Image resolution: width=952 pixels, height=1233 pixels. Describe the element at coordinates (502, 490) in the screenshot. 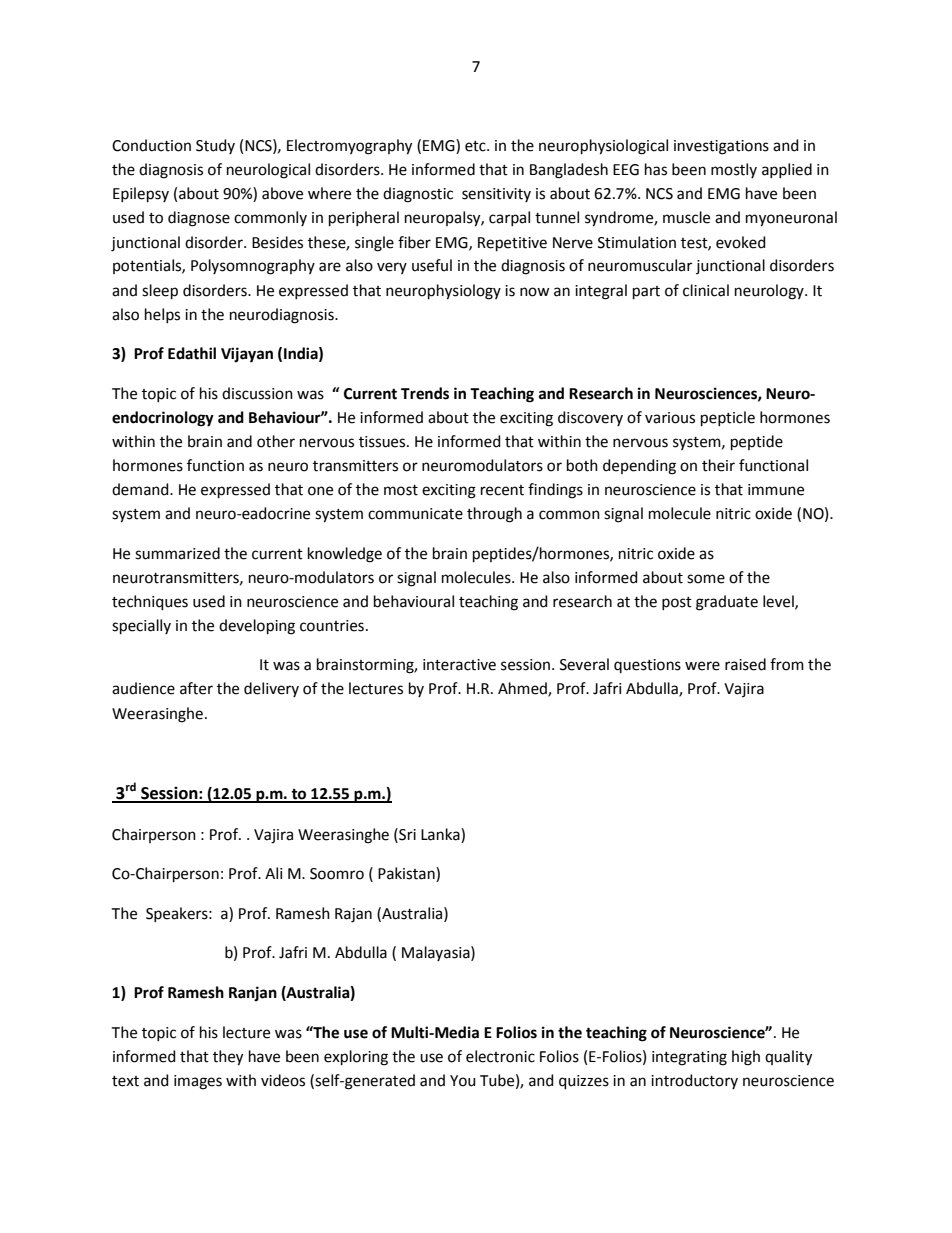

I see `recent` at that location.
